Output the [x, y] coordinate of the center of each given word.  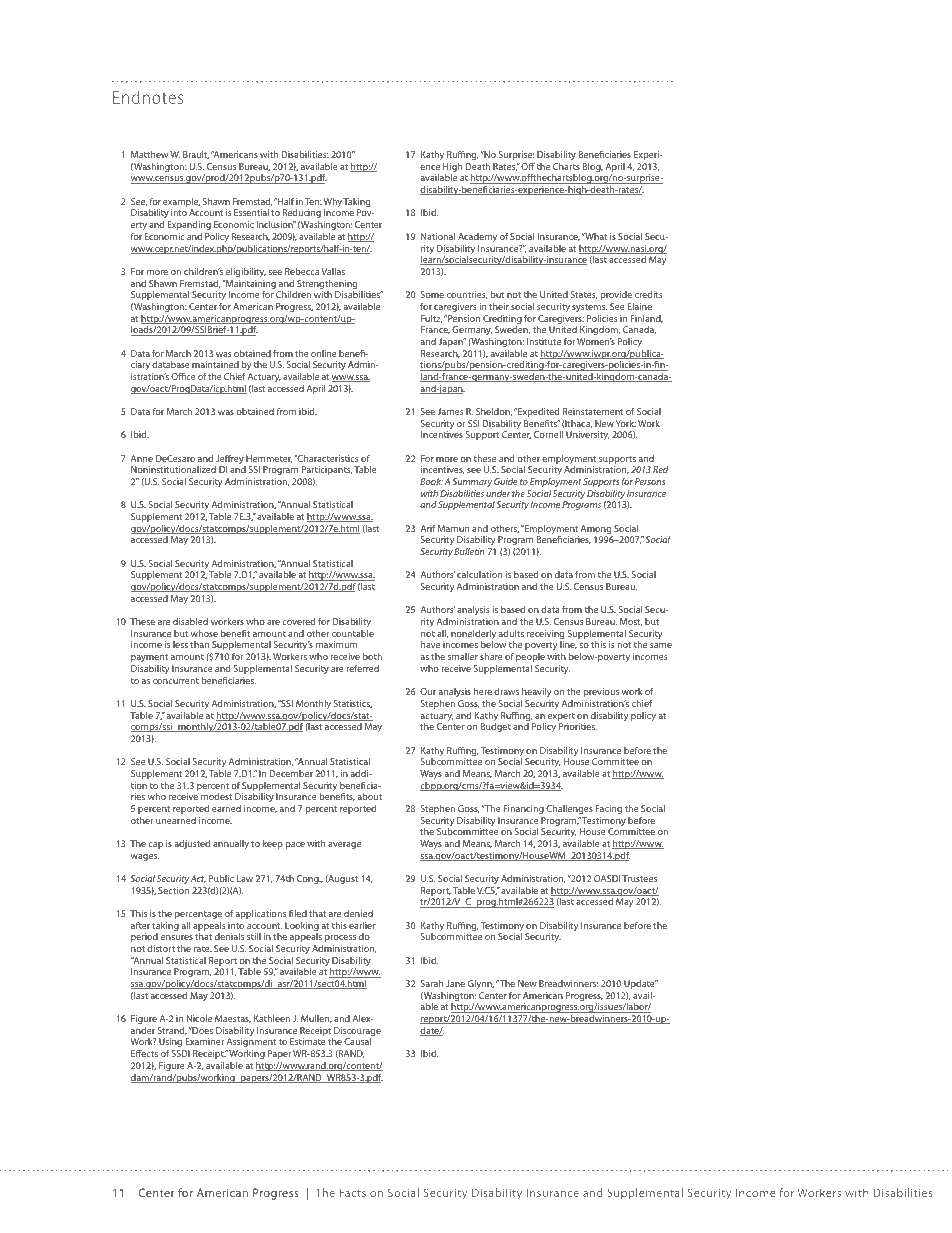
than [199, 644]
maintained [215, 364]
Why [333, 204]
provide [616, 295]
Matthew [149, 154]
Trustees [639, 878]
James [450, 411]
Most [631, 622]
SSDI [181, 1053]
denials [229, 936]
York [626, 423]
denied [358, 913]
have [430, 644]
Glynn [481, 984]
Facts [353, 1192]
